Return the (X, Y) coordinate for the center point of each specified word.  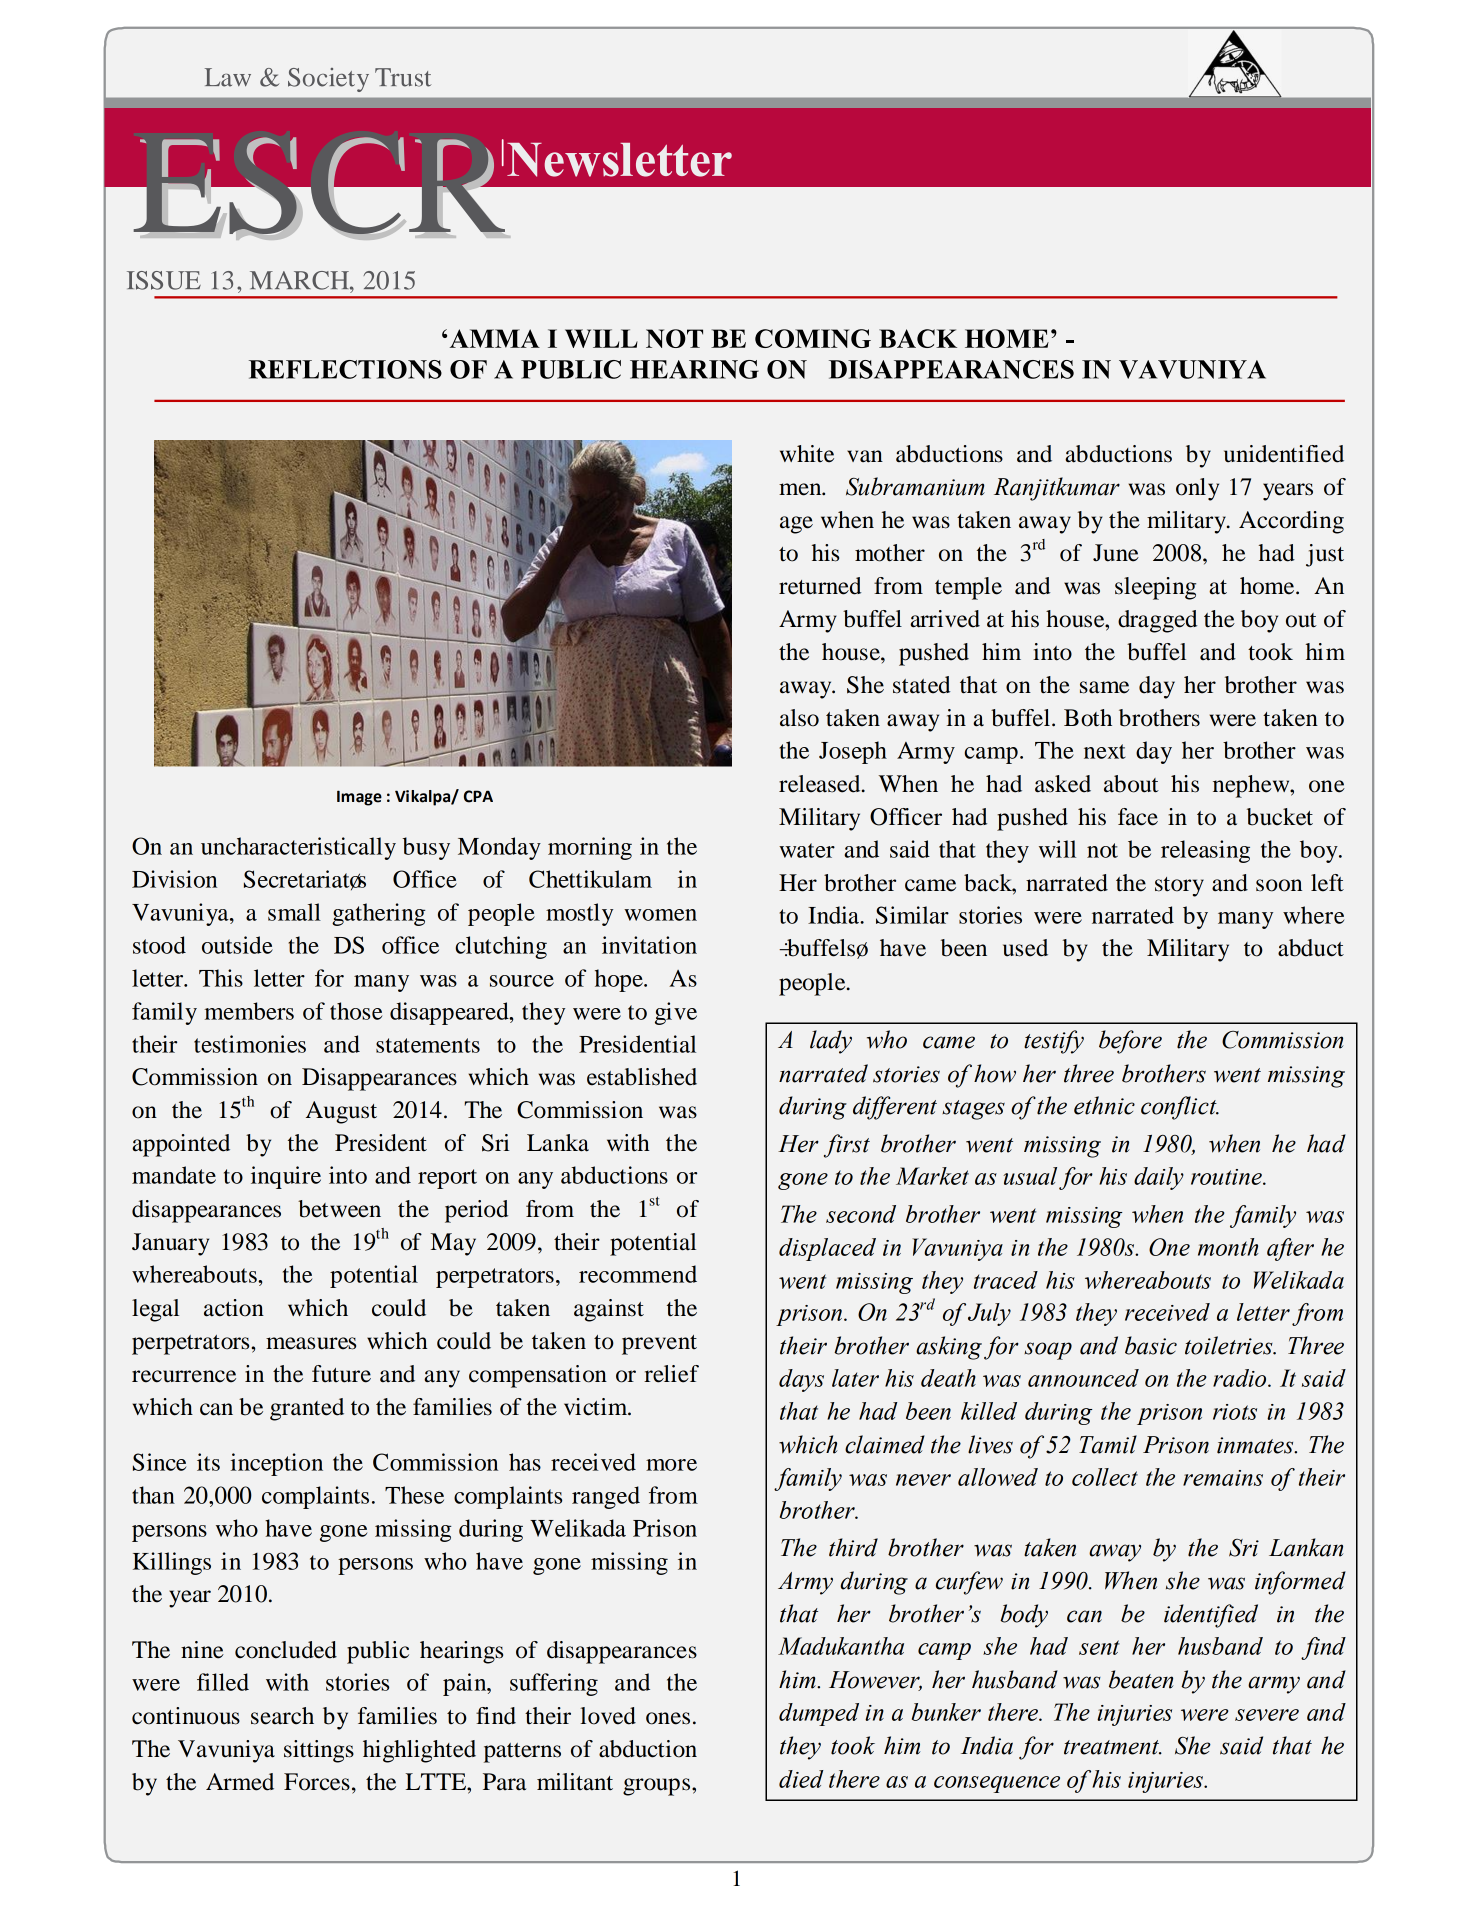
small (294, 912)
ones (668, 1718)
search (282, 1716)
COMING (813, 338)
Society (328, 80)
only (1197, 489)
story (1179, 887)
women (660, 915)
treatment (1113, 1747)
